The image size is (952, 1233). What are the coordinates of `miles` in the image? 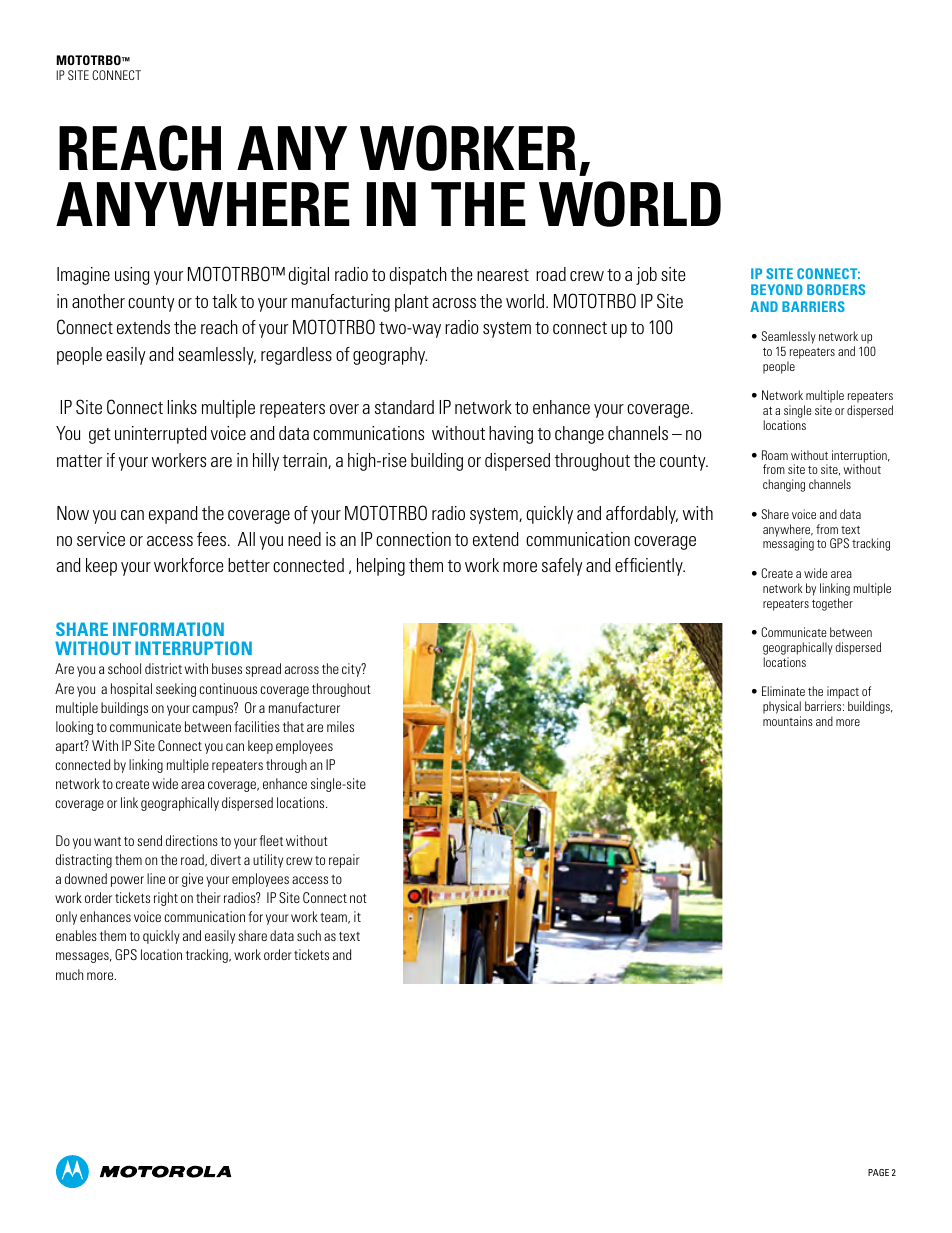 It's located at (340, 726).
